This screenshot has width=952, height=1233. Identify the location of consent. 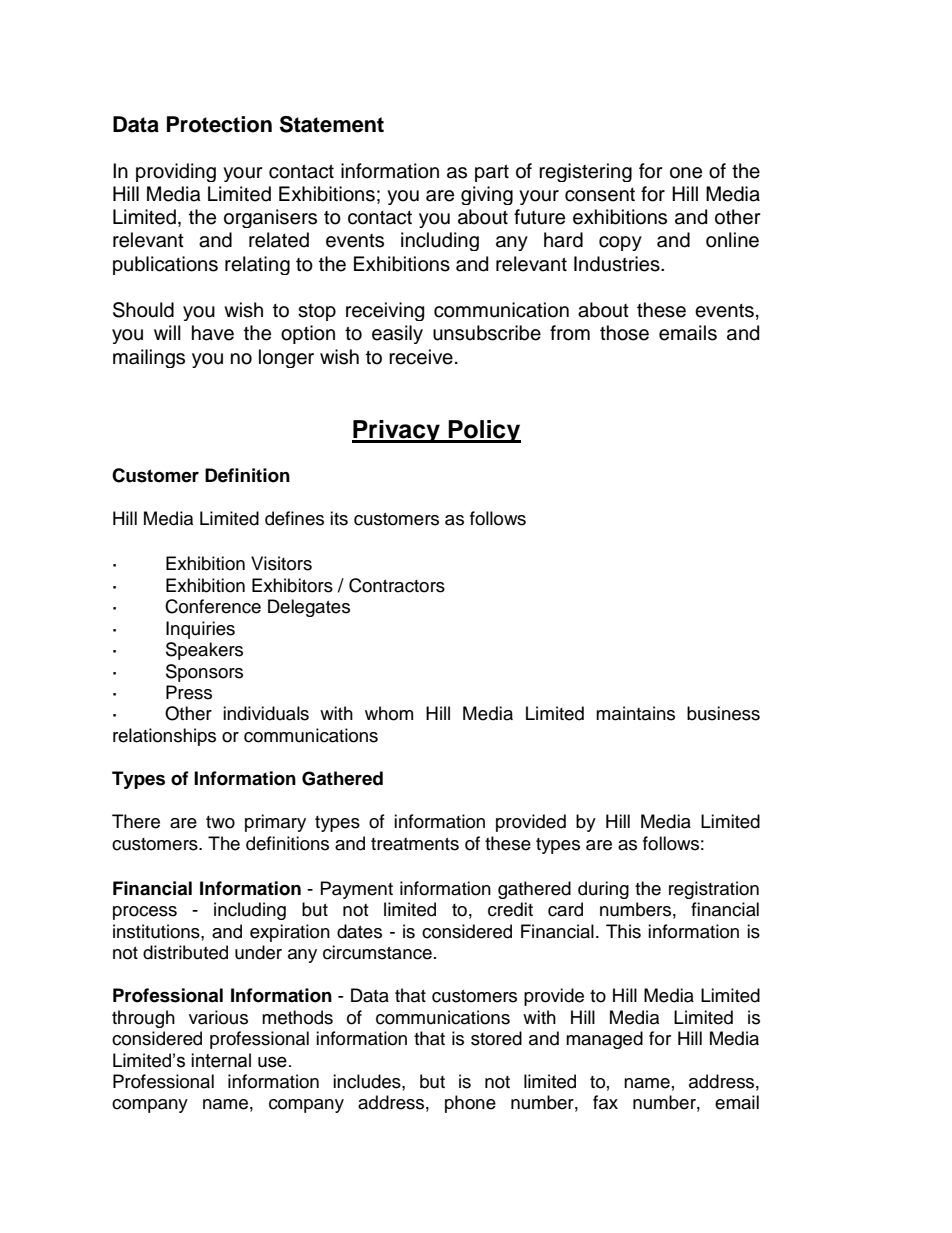
(600, 195).
